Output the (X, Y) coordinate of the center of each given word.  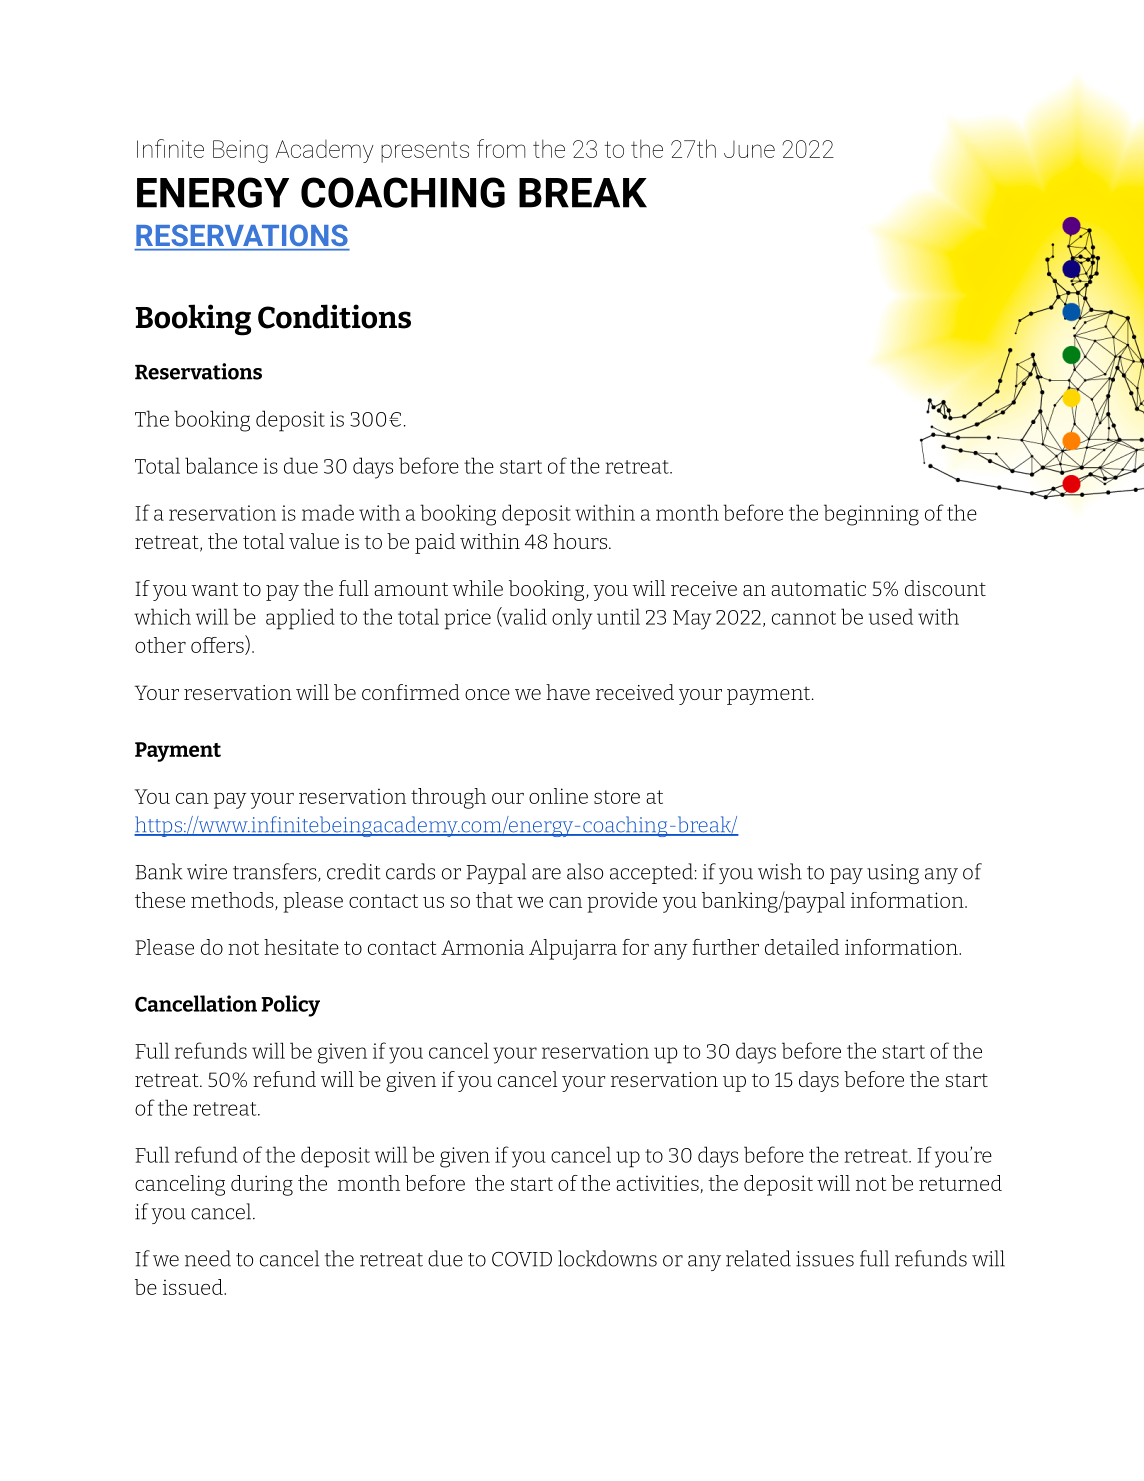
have (568, 692)
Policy (290, 1006)
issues (825, 1259)
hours (581, 541)
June (749, 149)
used (891, 616)
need (208, 1258)
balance (221, 465)
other (160, 645)
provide (622, 902)
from (501, 148)
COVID (522, 1259)
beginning (871, 515)
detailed (802, 947)
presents (425, 152)
